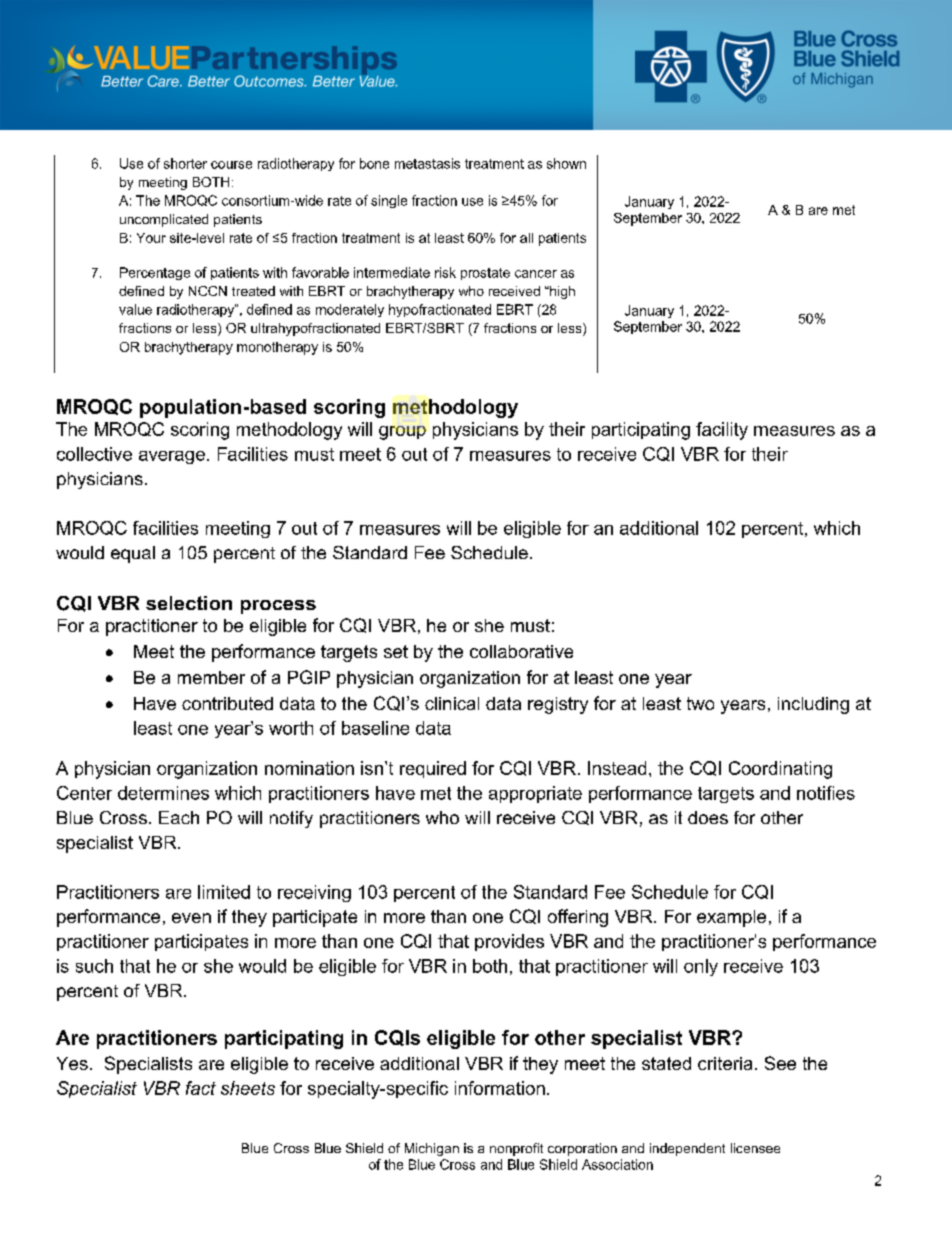  What do you see at coordinates (396, 651) in the screenshot?
I see `set` at bounding box center [396, 651].
